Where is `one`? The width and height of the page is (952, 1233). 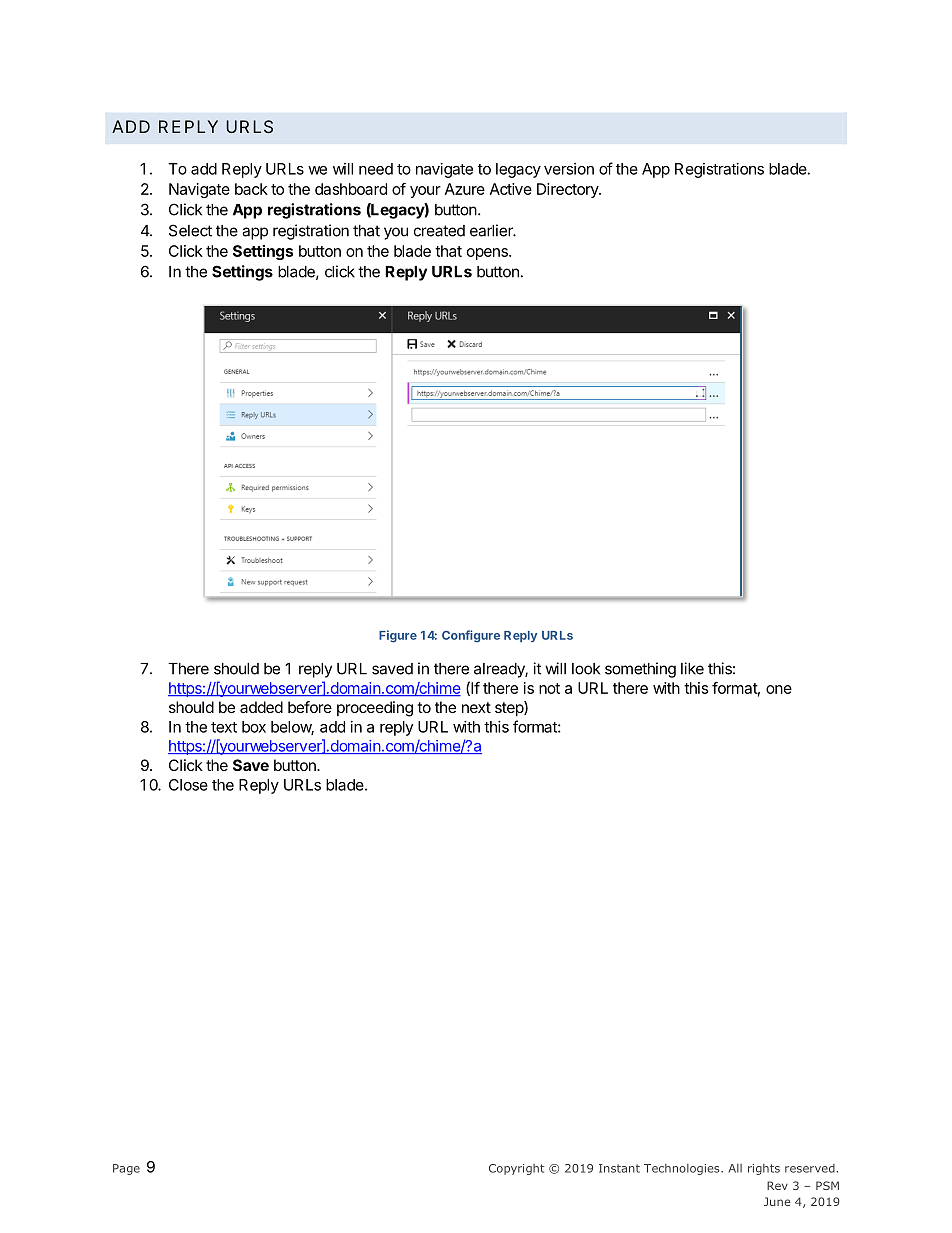 one is located at coordinates (779, 689).
